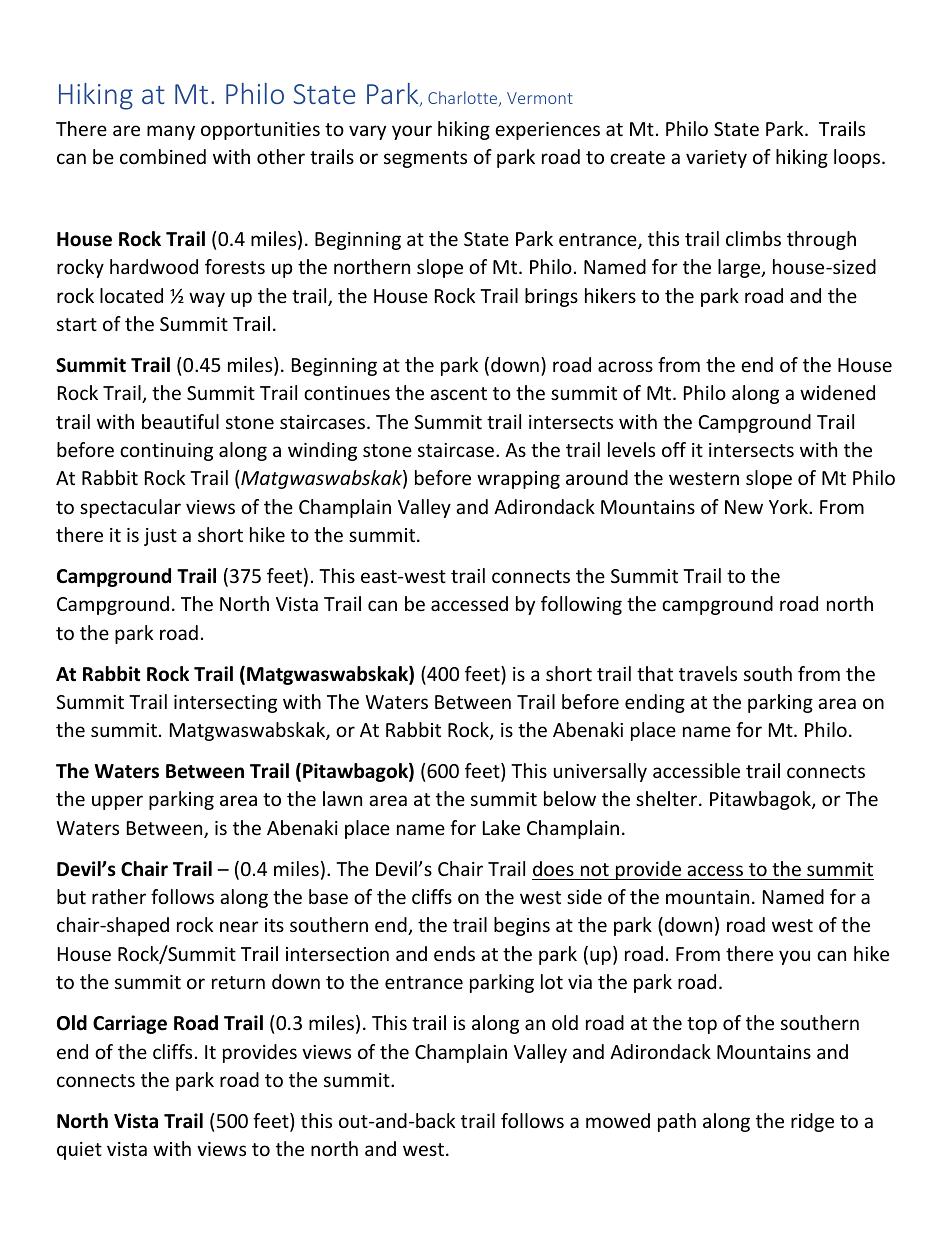 The image size is (952, 1233). What do you see at coordinates (744, 507) in the image?
I see `New` at bounding box center [744, 507].
